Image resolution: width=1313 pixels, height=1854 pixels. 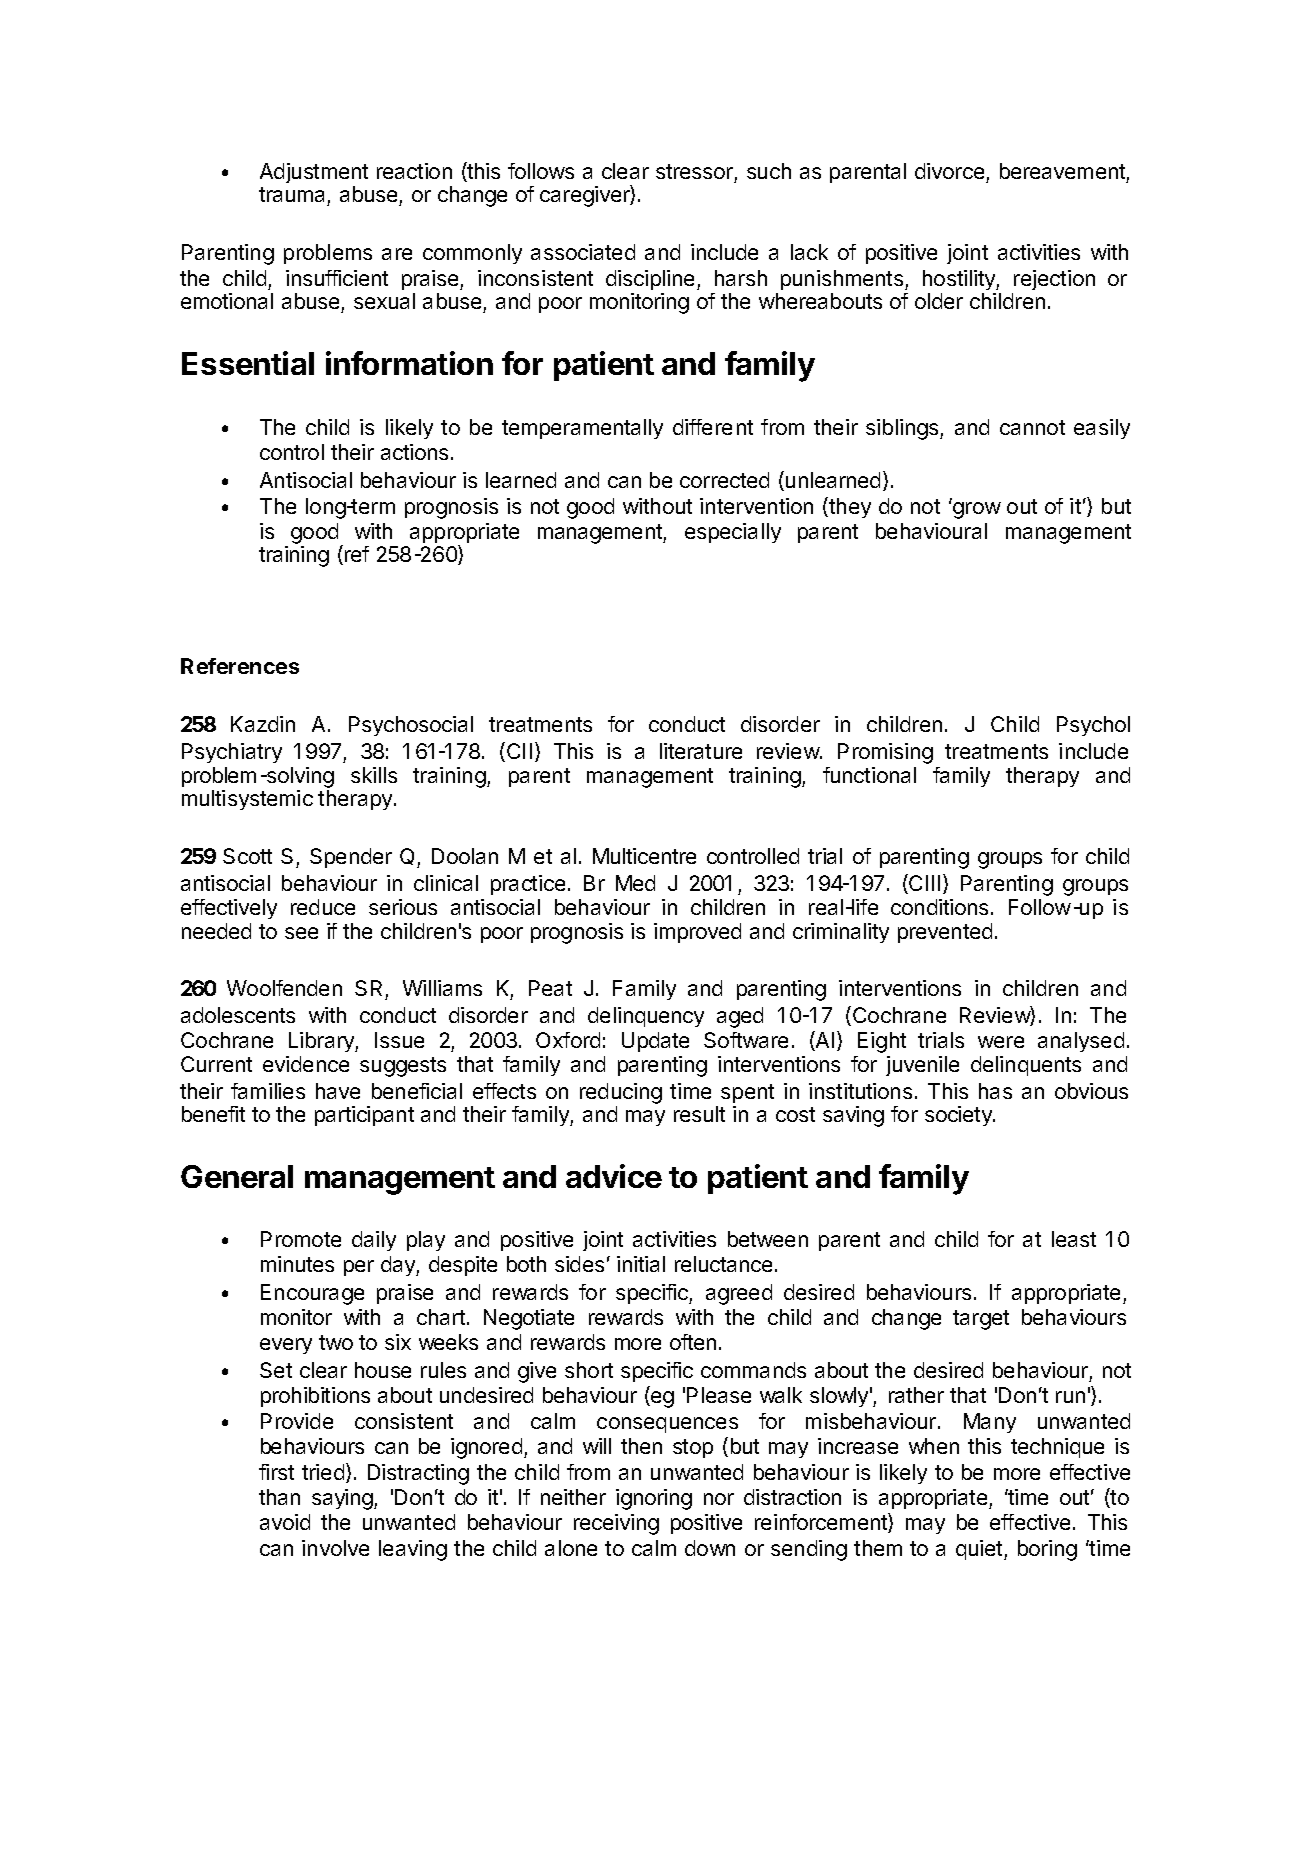 I want to click on grow, so click(x=977, y=510).
